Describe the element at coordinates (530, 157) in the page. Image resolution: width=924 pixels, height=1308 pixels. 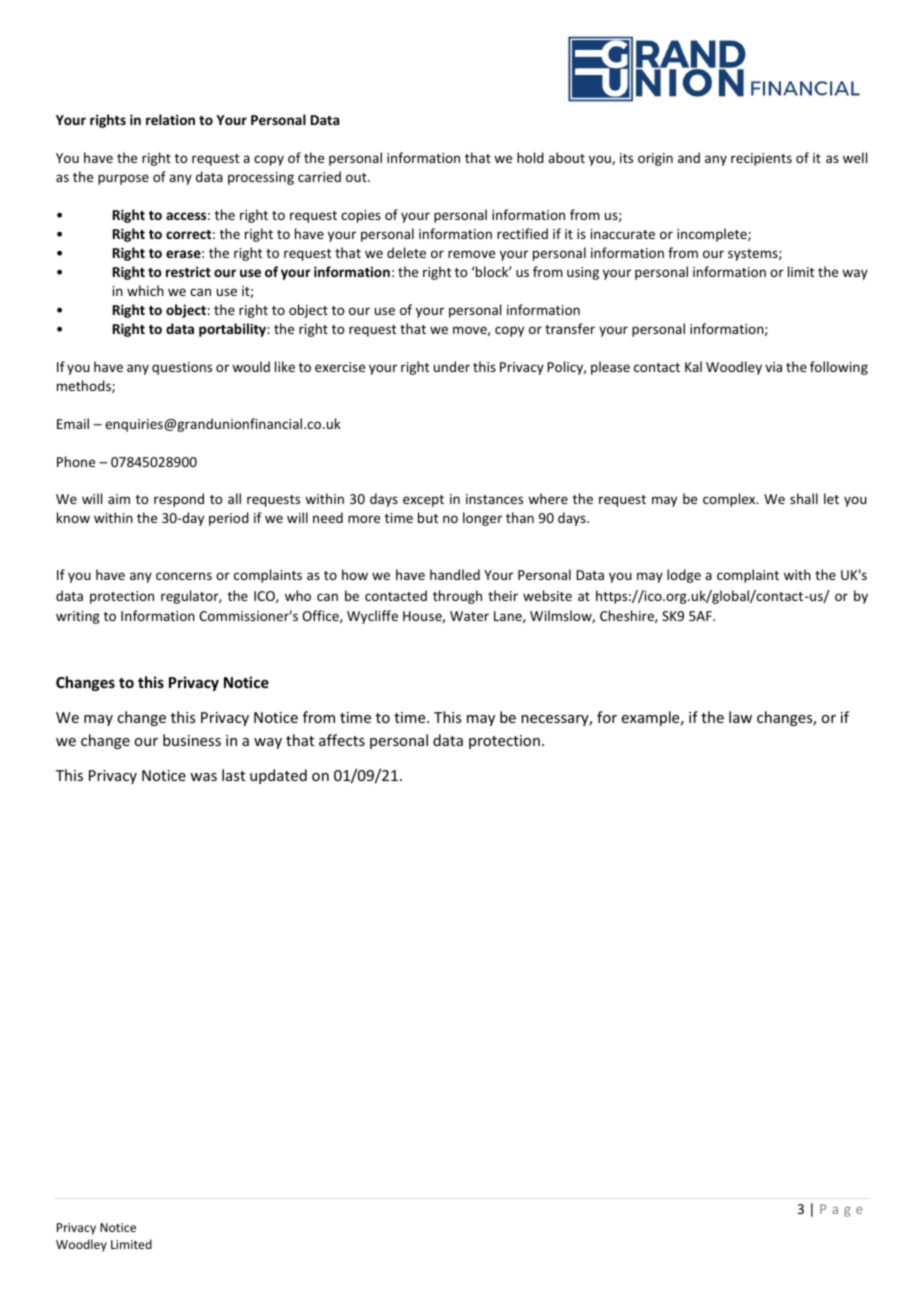
I see `hold` at that location.
